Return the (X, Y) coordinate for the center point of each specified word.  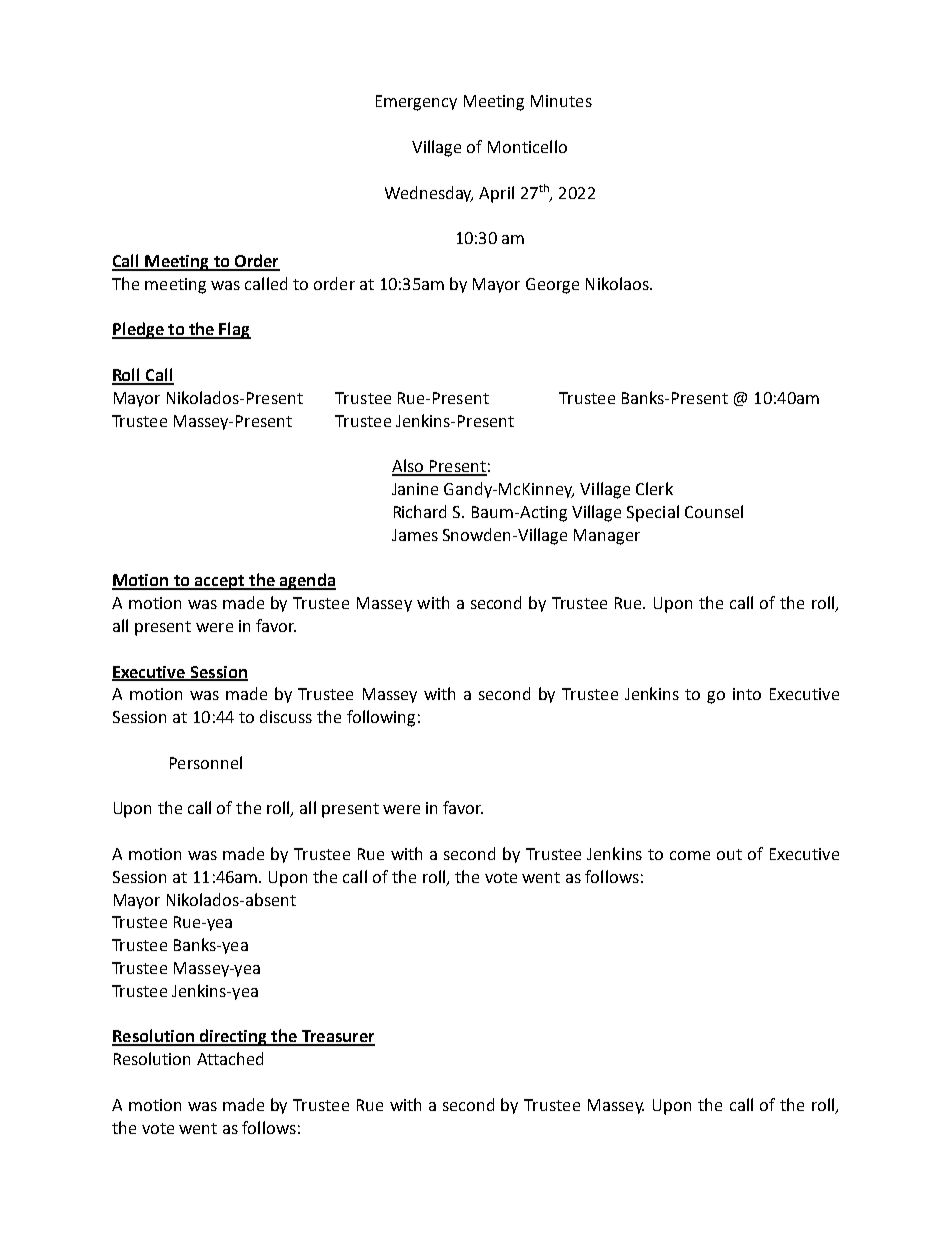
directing (233, 1037)
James (415, 535)
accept (219, 582)
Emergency (416, 103)
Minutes (561, 101)
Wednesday (429, 194)
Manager (607, 537)
